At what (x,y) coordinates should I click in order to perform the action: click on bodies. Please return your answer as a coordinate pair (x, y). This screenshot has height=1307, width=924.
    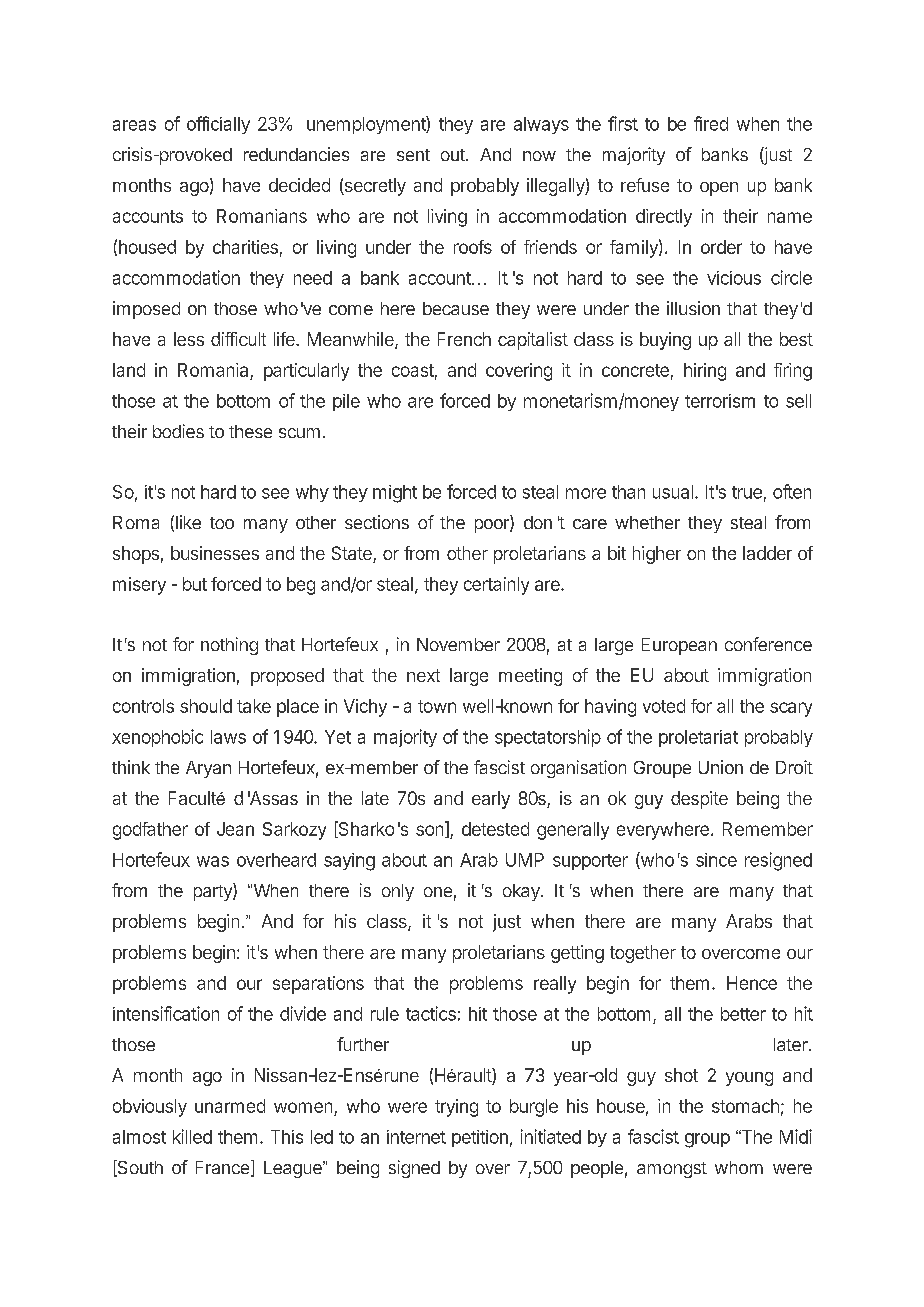
    Looking at the image, I should click on (178, 431).
